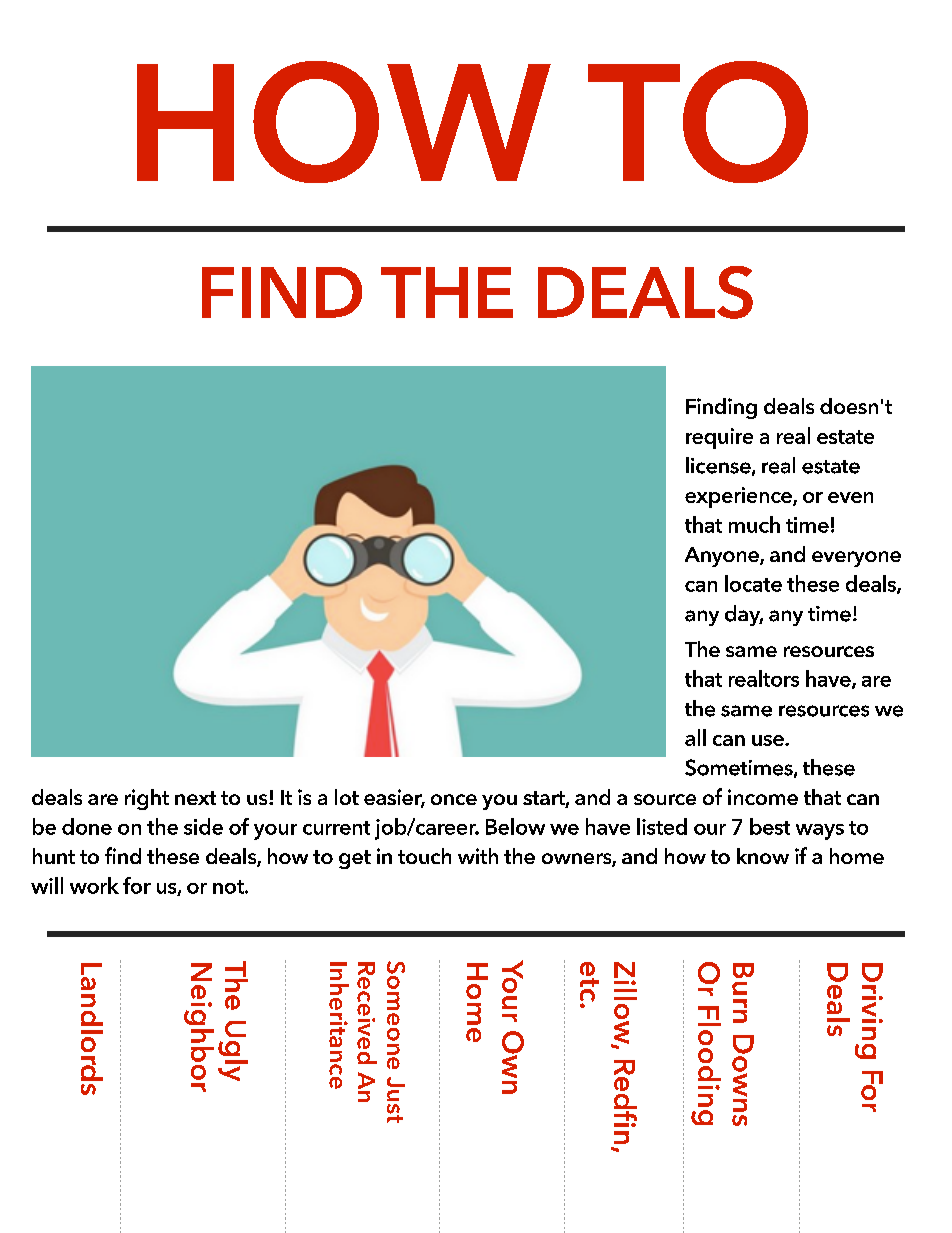 This page has width=952, height=1233. I want to click on everyone, so click(856, 559).
